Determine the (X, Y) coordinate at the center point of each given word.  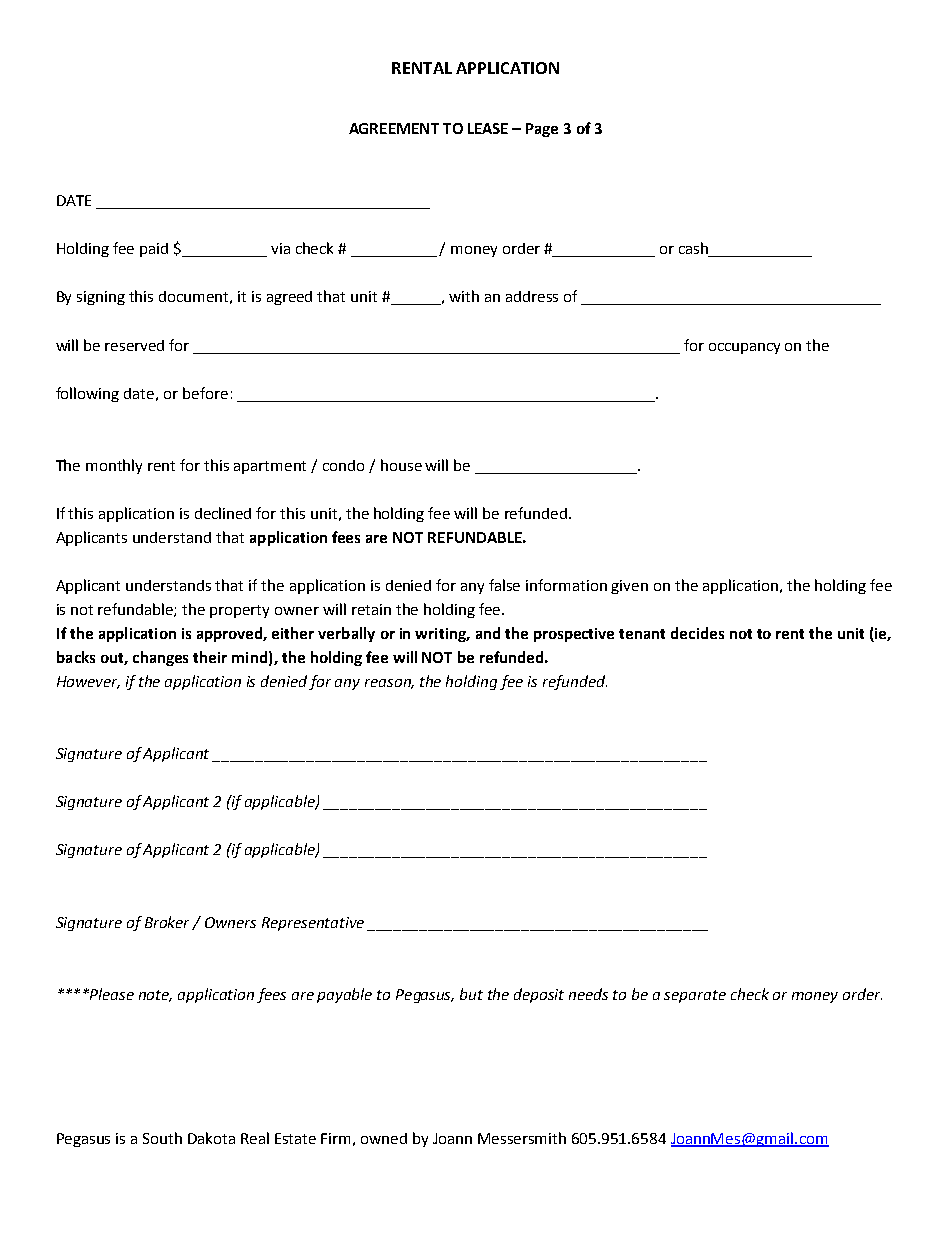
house (401, 465)
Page (542, 130)
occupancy (744, 348)
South (162, 1138)
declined (223, 513)
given (629, 587)
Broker (169, 923)
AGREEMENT (394, 128)
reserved (134, 345)
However (88, 682)
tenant (642, 634)
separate (695, 996)
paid (154, 250)
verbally (346, 634)
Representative (315, 924)
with (464, 296)
